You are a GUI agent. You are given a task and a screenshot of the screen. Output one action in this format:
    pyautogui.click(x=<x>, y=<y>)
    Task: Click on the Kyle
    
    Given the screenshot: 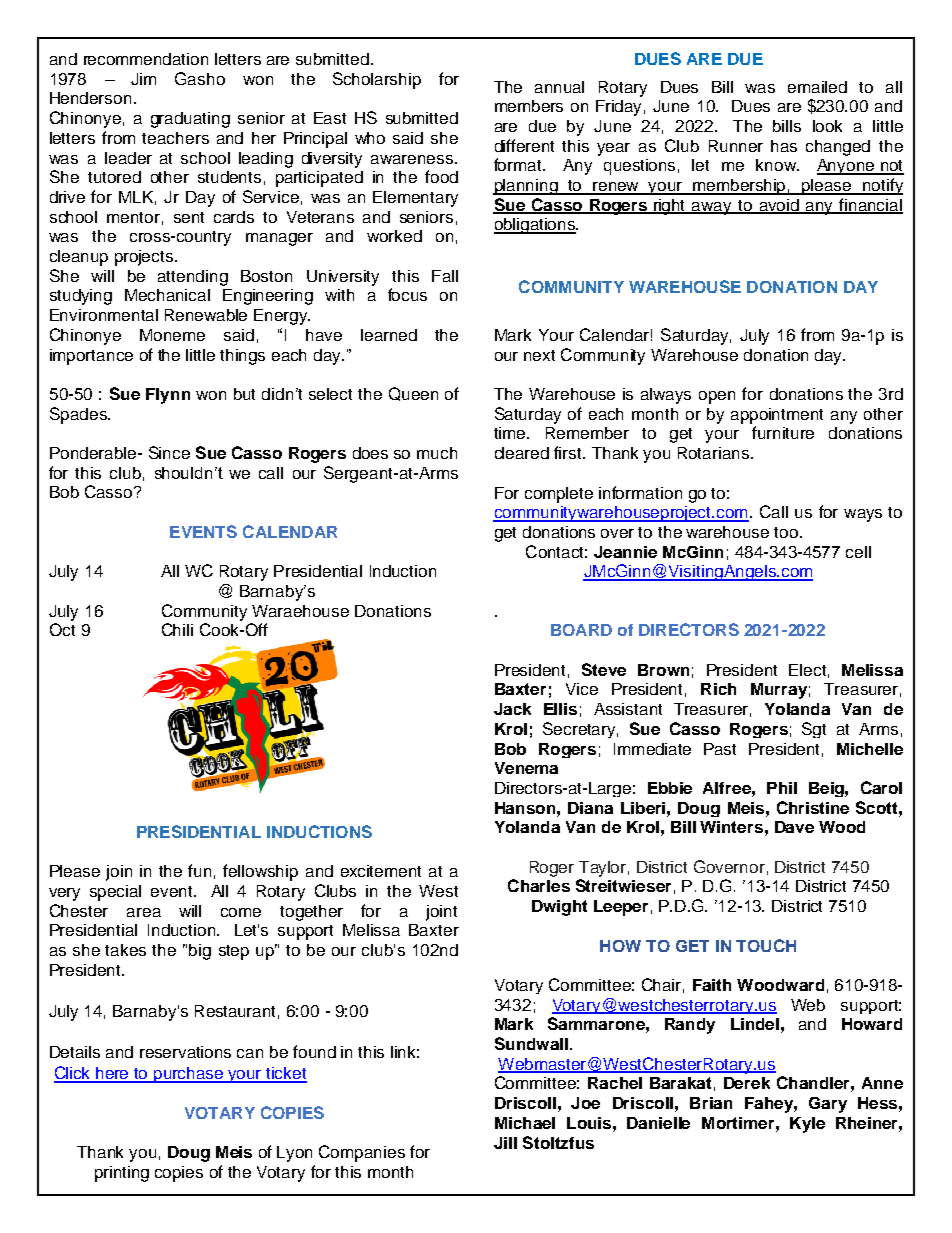 What is the action you would take?
    pyautogui.click(x=807, y=1125)
